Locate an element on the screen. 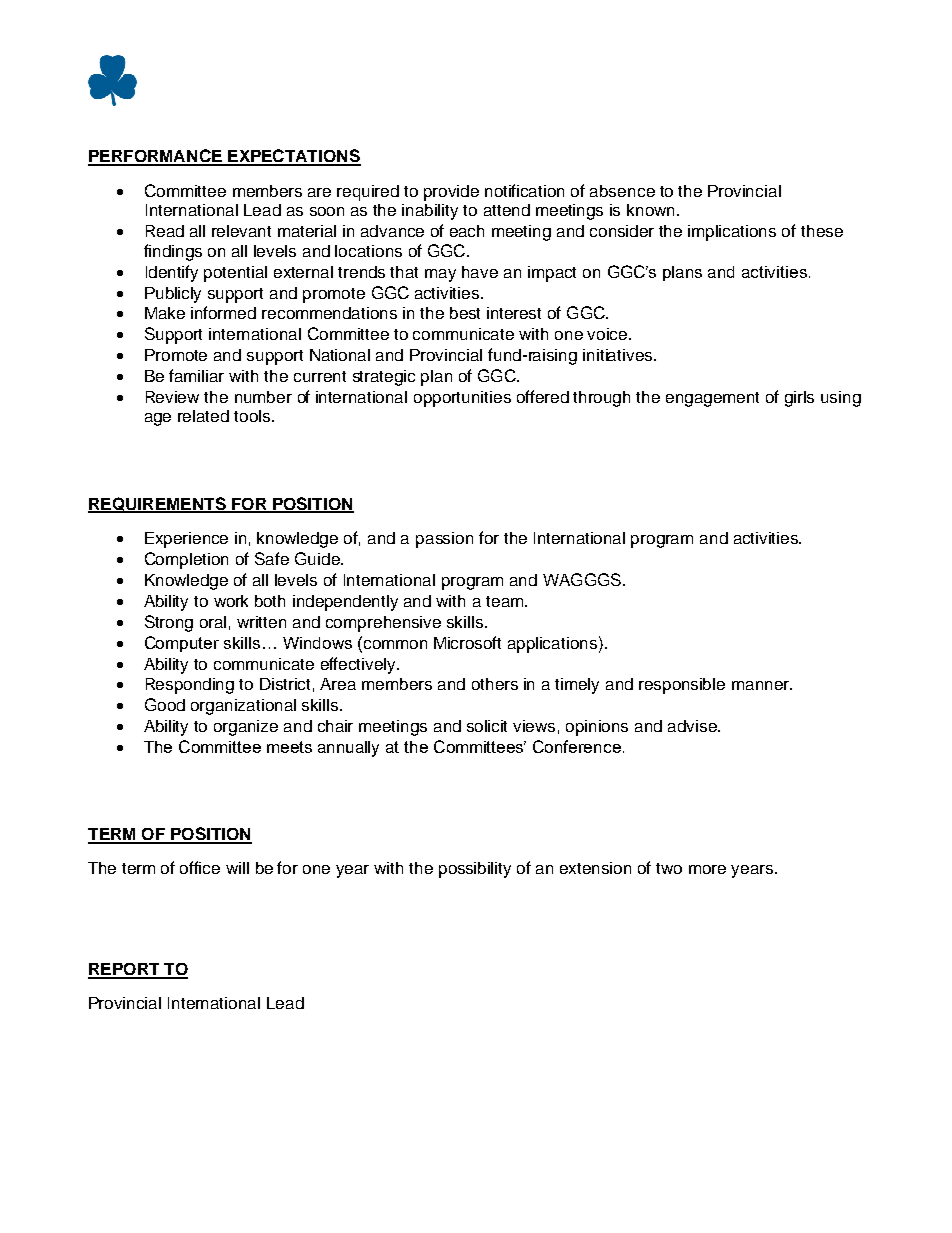 Image resolution: width=952 pixels, height=1233 pixels. possibility is located at coordinates (475, 870).
